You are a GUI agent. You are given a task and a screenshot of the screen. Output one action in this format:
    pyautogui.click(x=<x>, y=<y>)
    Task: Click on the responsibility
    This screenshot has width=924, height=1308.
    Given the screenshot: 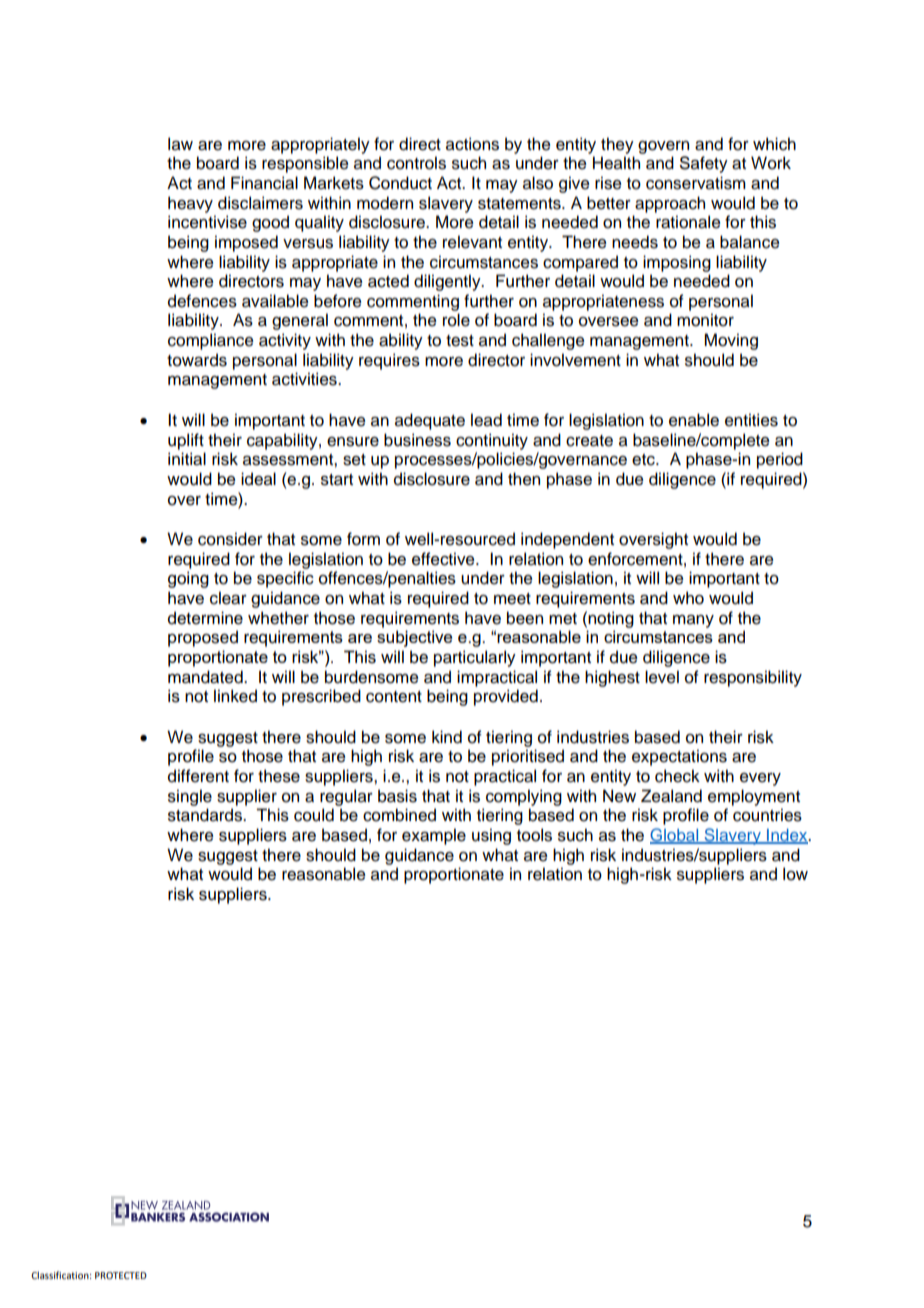 What is the action you would take?
    pyautogui.click(x=753, y=678)
